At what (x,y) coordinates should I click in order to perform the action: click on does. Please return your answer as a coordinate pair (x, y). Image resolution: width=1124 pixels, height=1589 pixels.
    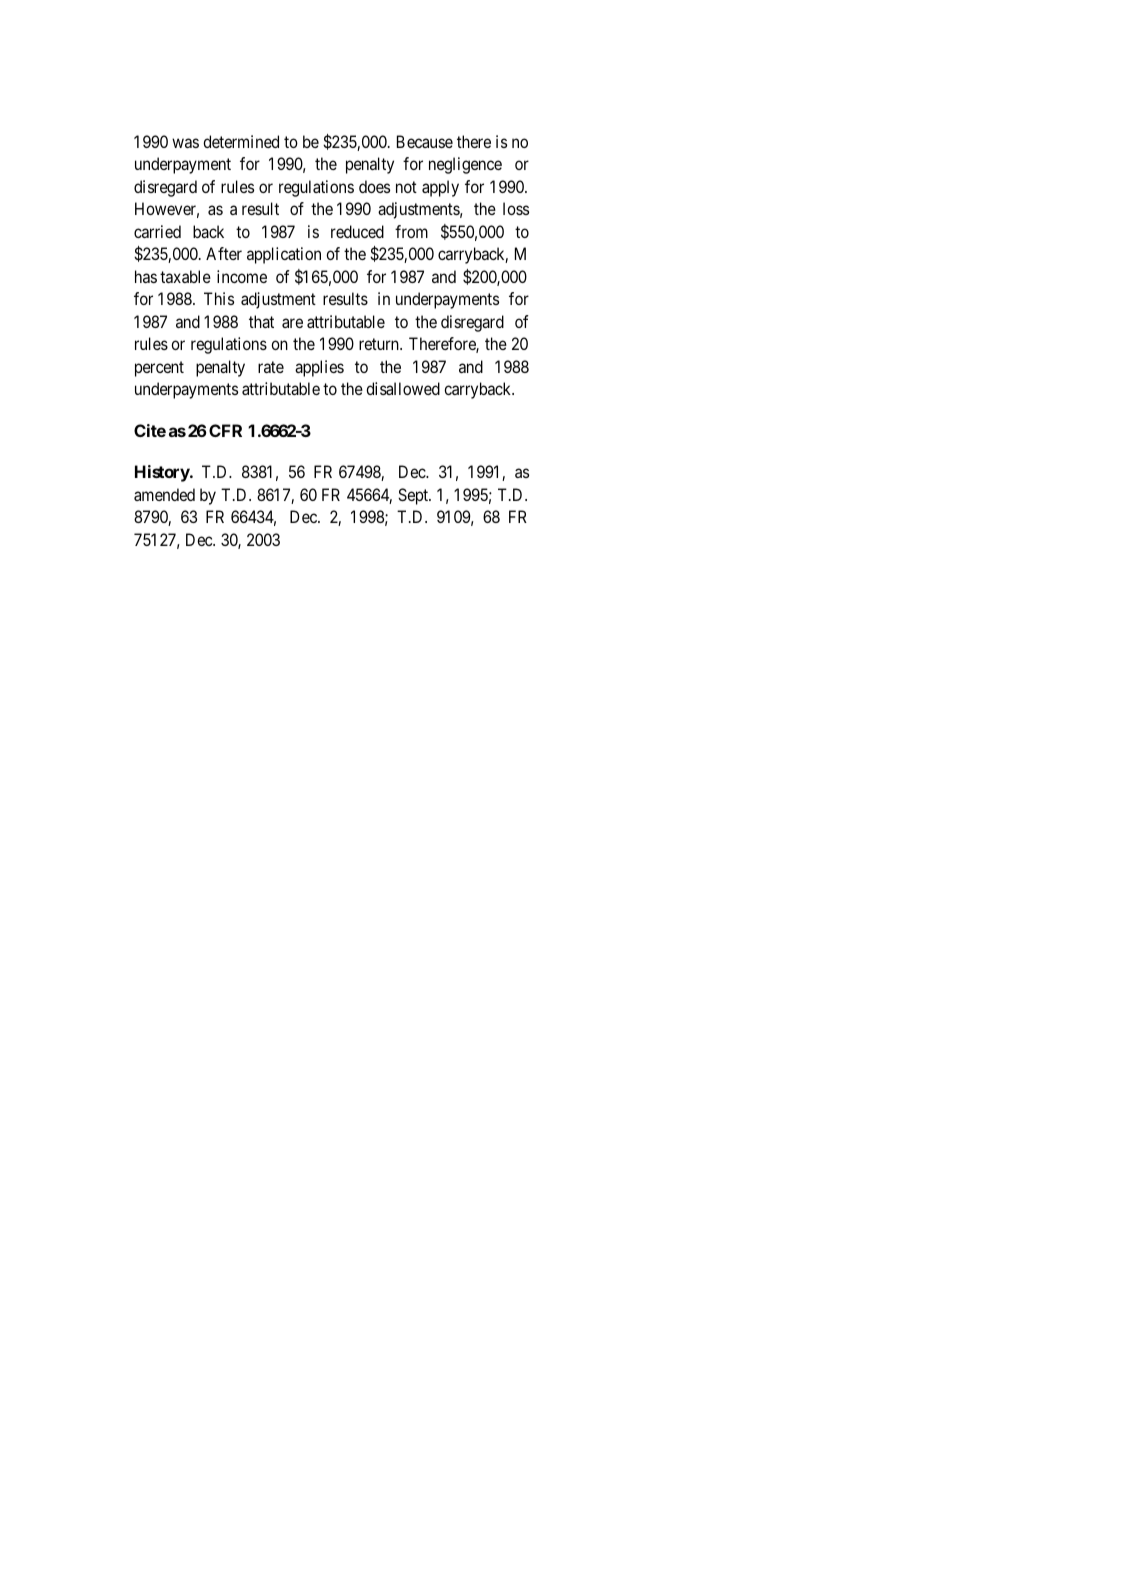
    Looking at the image, I should click on (374, 186).
